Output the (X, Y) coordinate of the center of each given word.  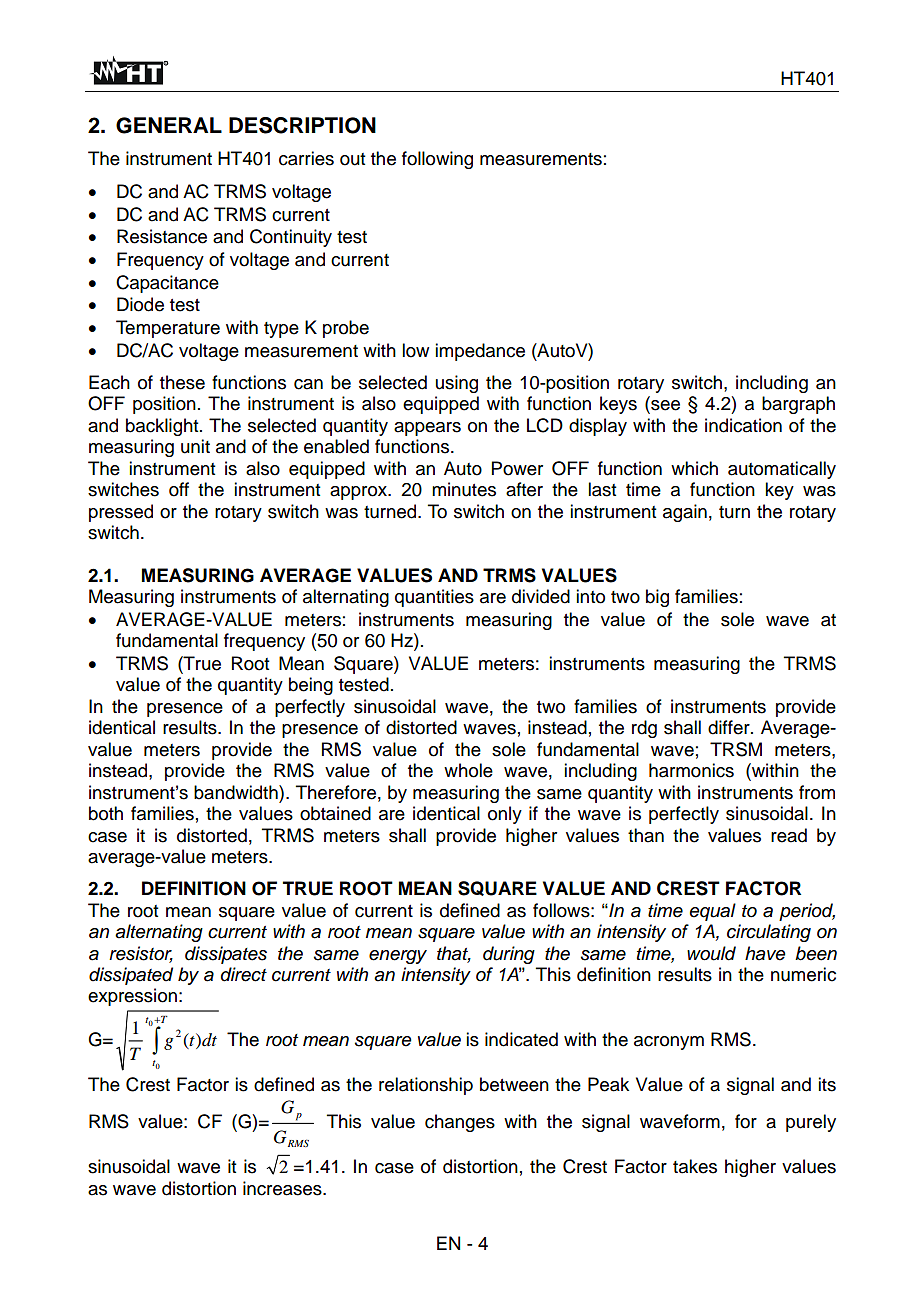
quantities (434, 598)
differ (730, 727)
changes (460, 1123)
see (664, 406)
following (437, 160)
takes (695, 1166)
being (311, 686)
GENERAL (169, 125)
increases (283, 1188)
